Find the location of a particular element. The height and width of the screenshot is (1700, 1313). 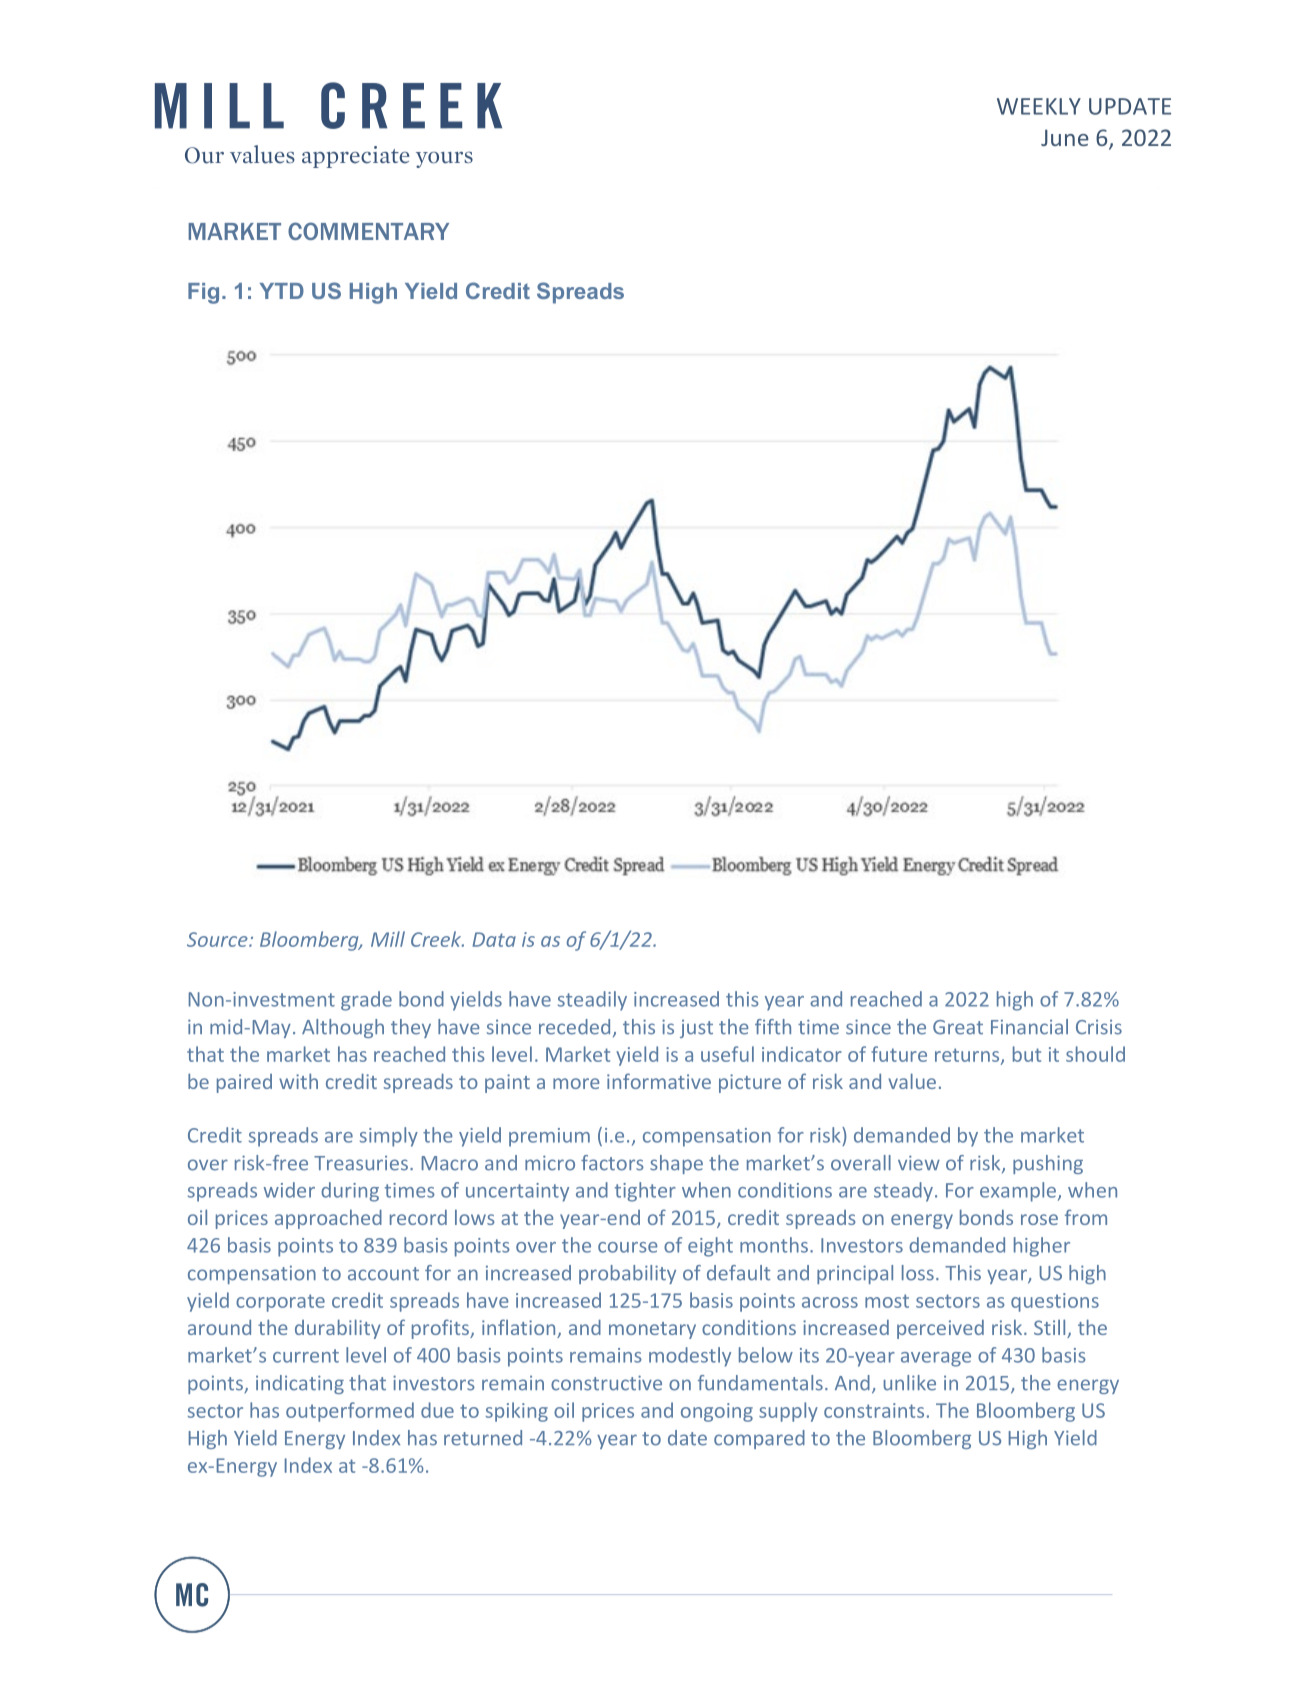

June is located at coordinates (1065, 137).
